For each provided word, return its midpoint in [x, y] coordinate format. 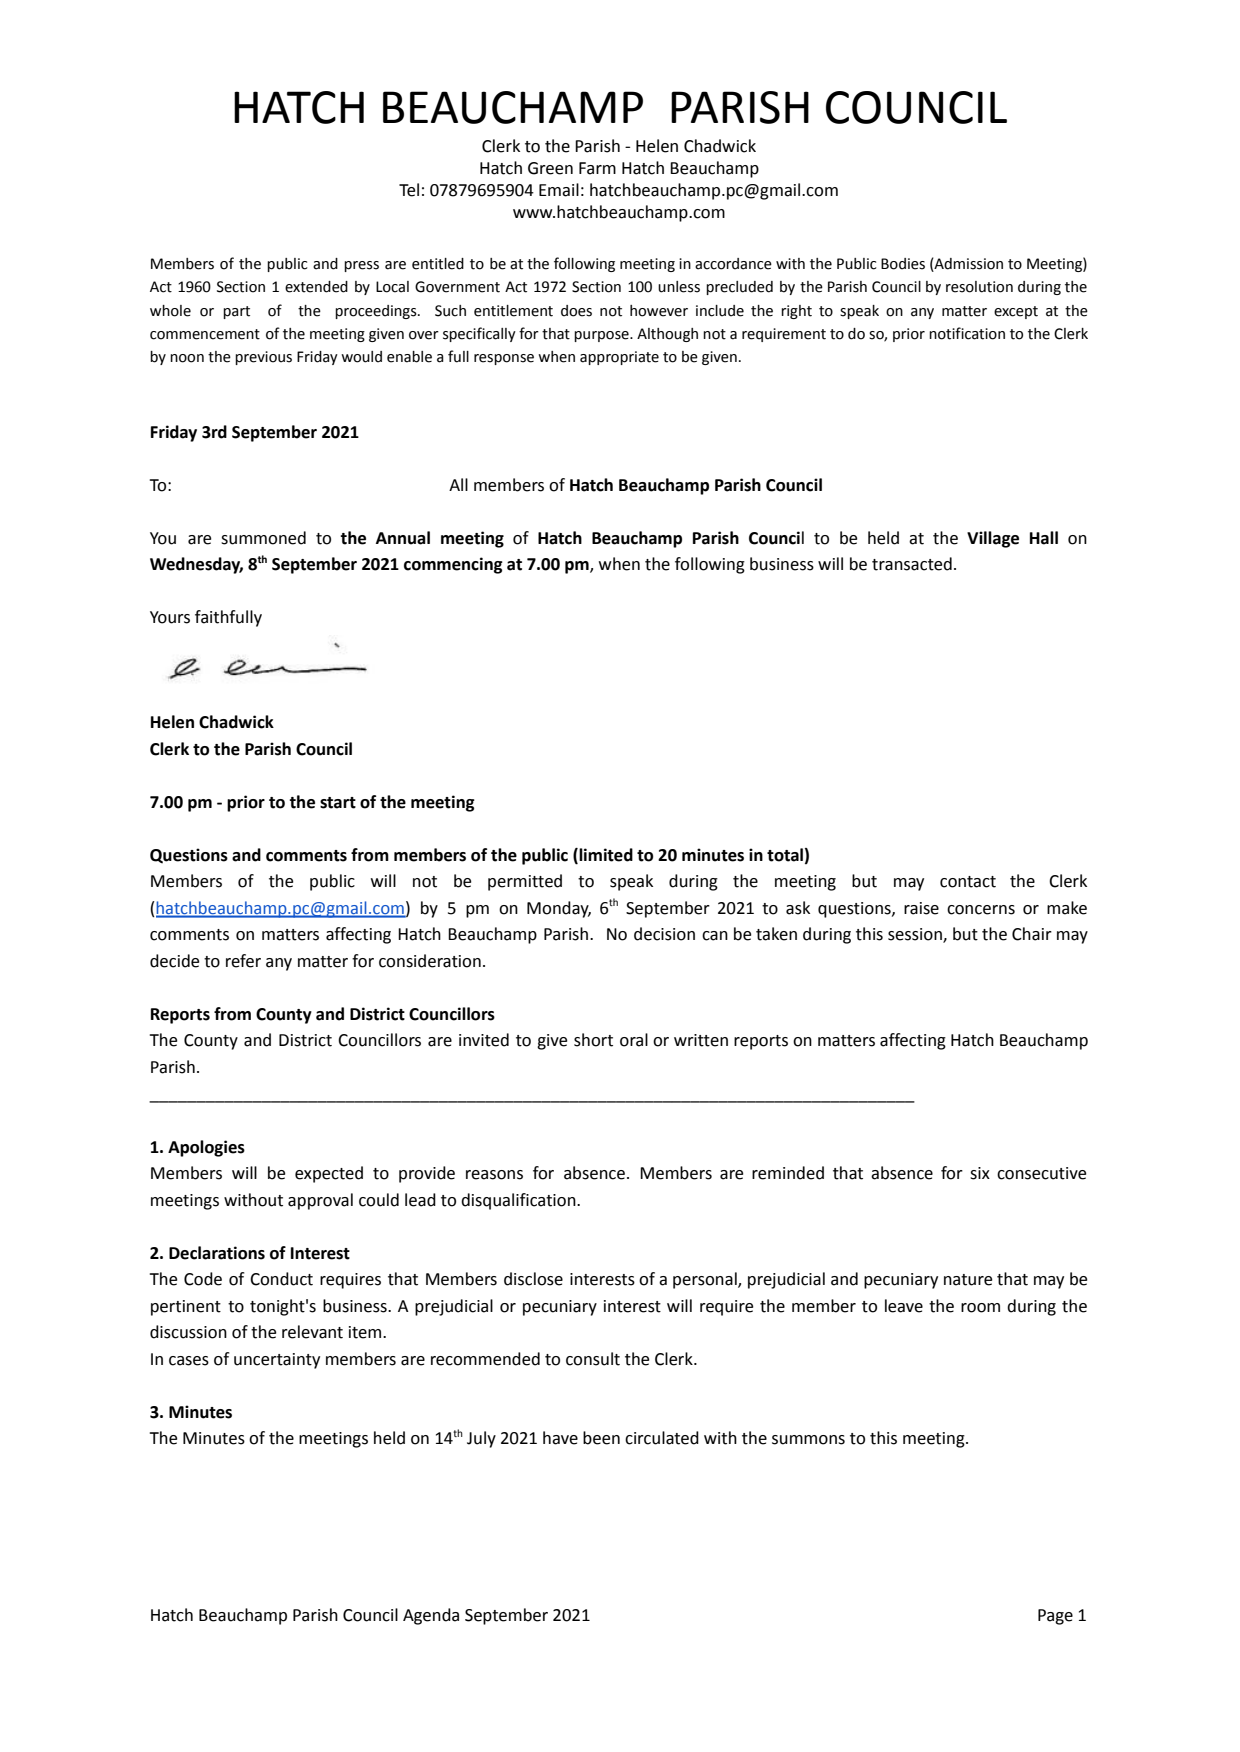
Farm [597, 168]
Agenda [431, 1616]
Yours [170, 617]
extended [316, 287]
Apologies [206, 1148]
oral [634, 1040]
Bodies [903, 264]
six [980, 1173]
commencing [453, 565]
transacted [912, 564]
